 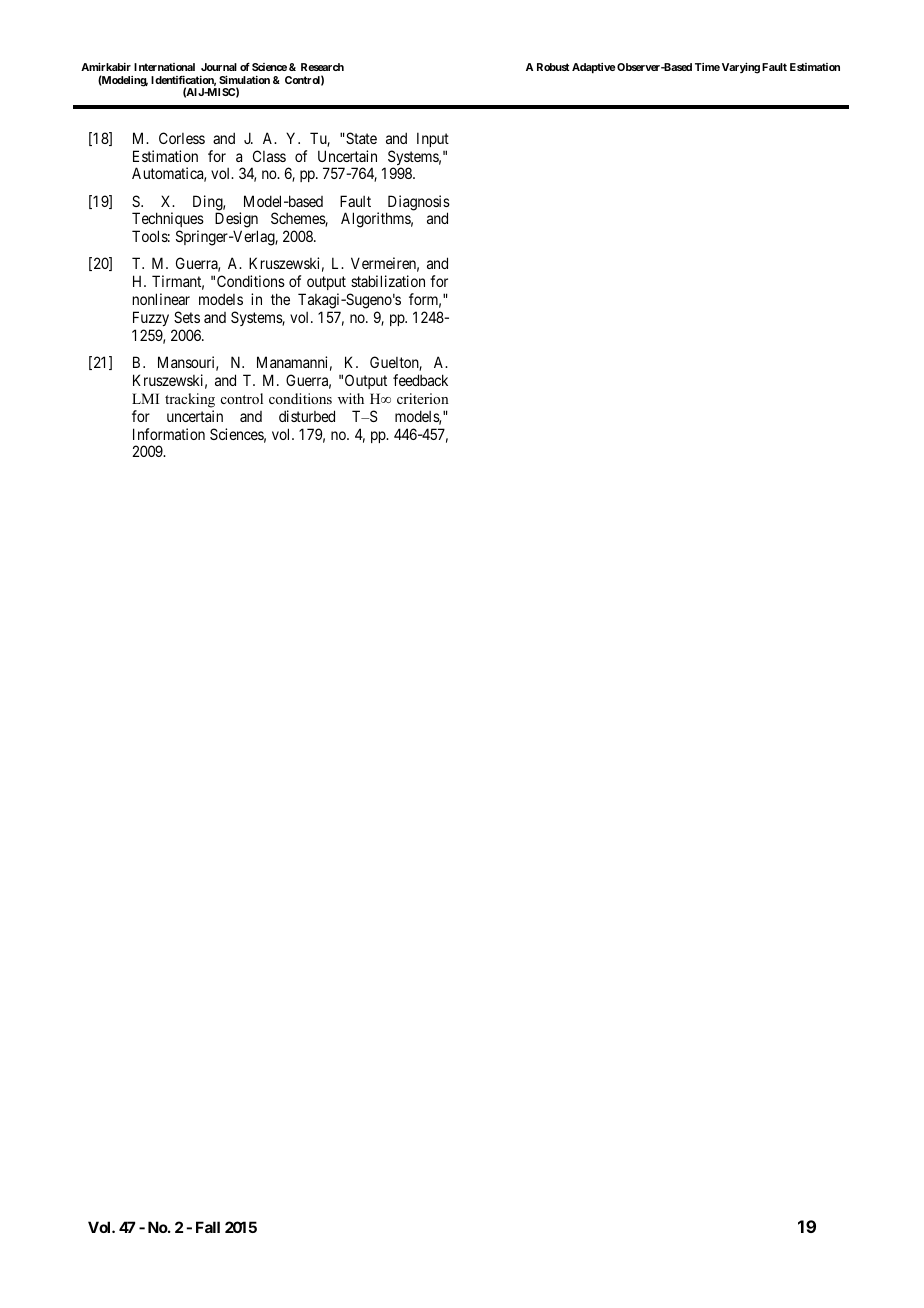 What do you see at coordinates (307, 416) in the image?
I see `disturbed` at bounding box center [307, 416].
